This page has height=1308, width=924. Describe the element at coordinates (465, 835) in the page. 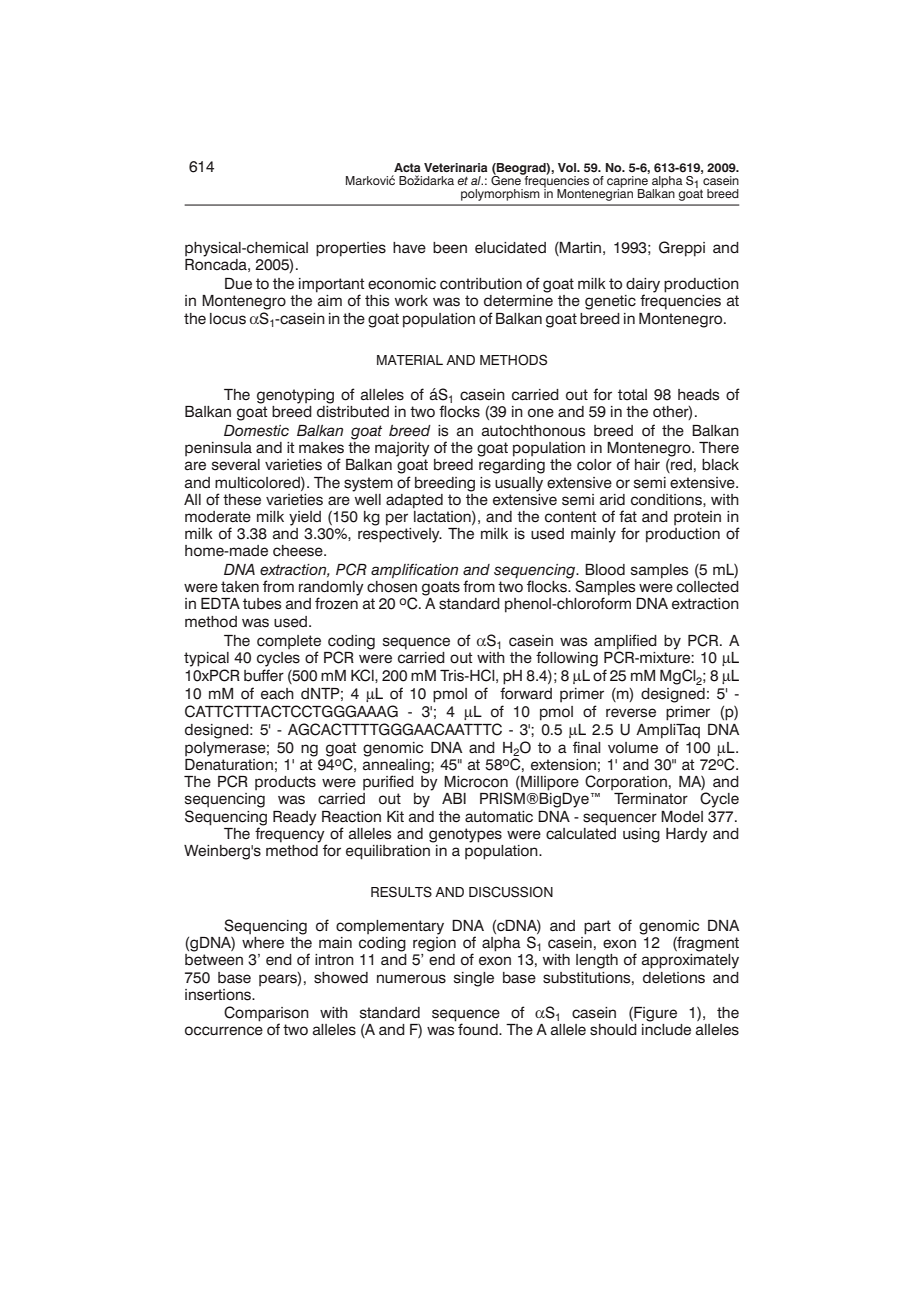

I see `genotypes` at that location.
